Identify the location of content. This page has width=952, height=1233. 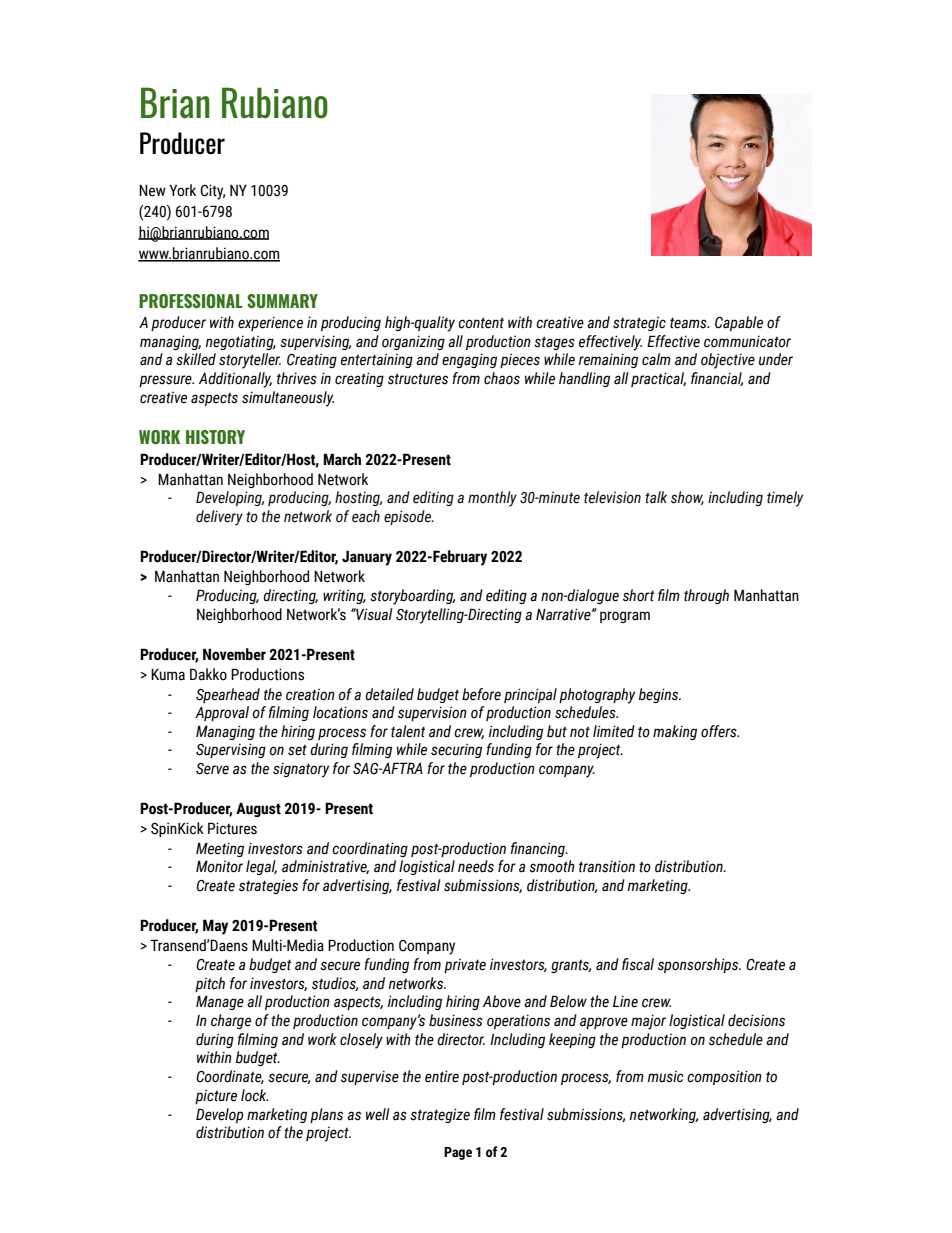
(481, 323).
